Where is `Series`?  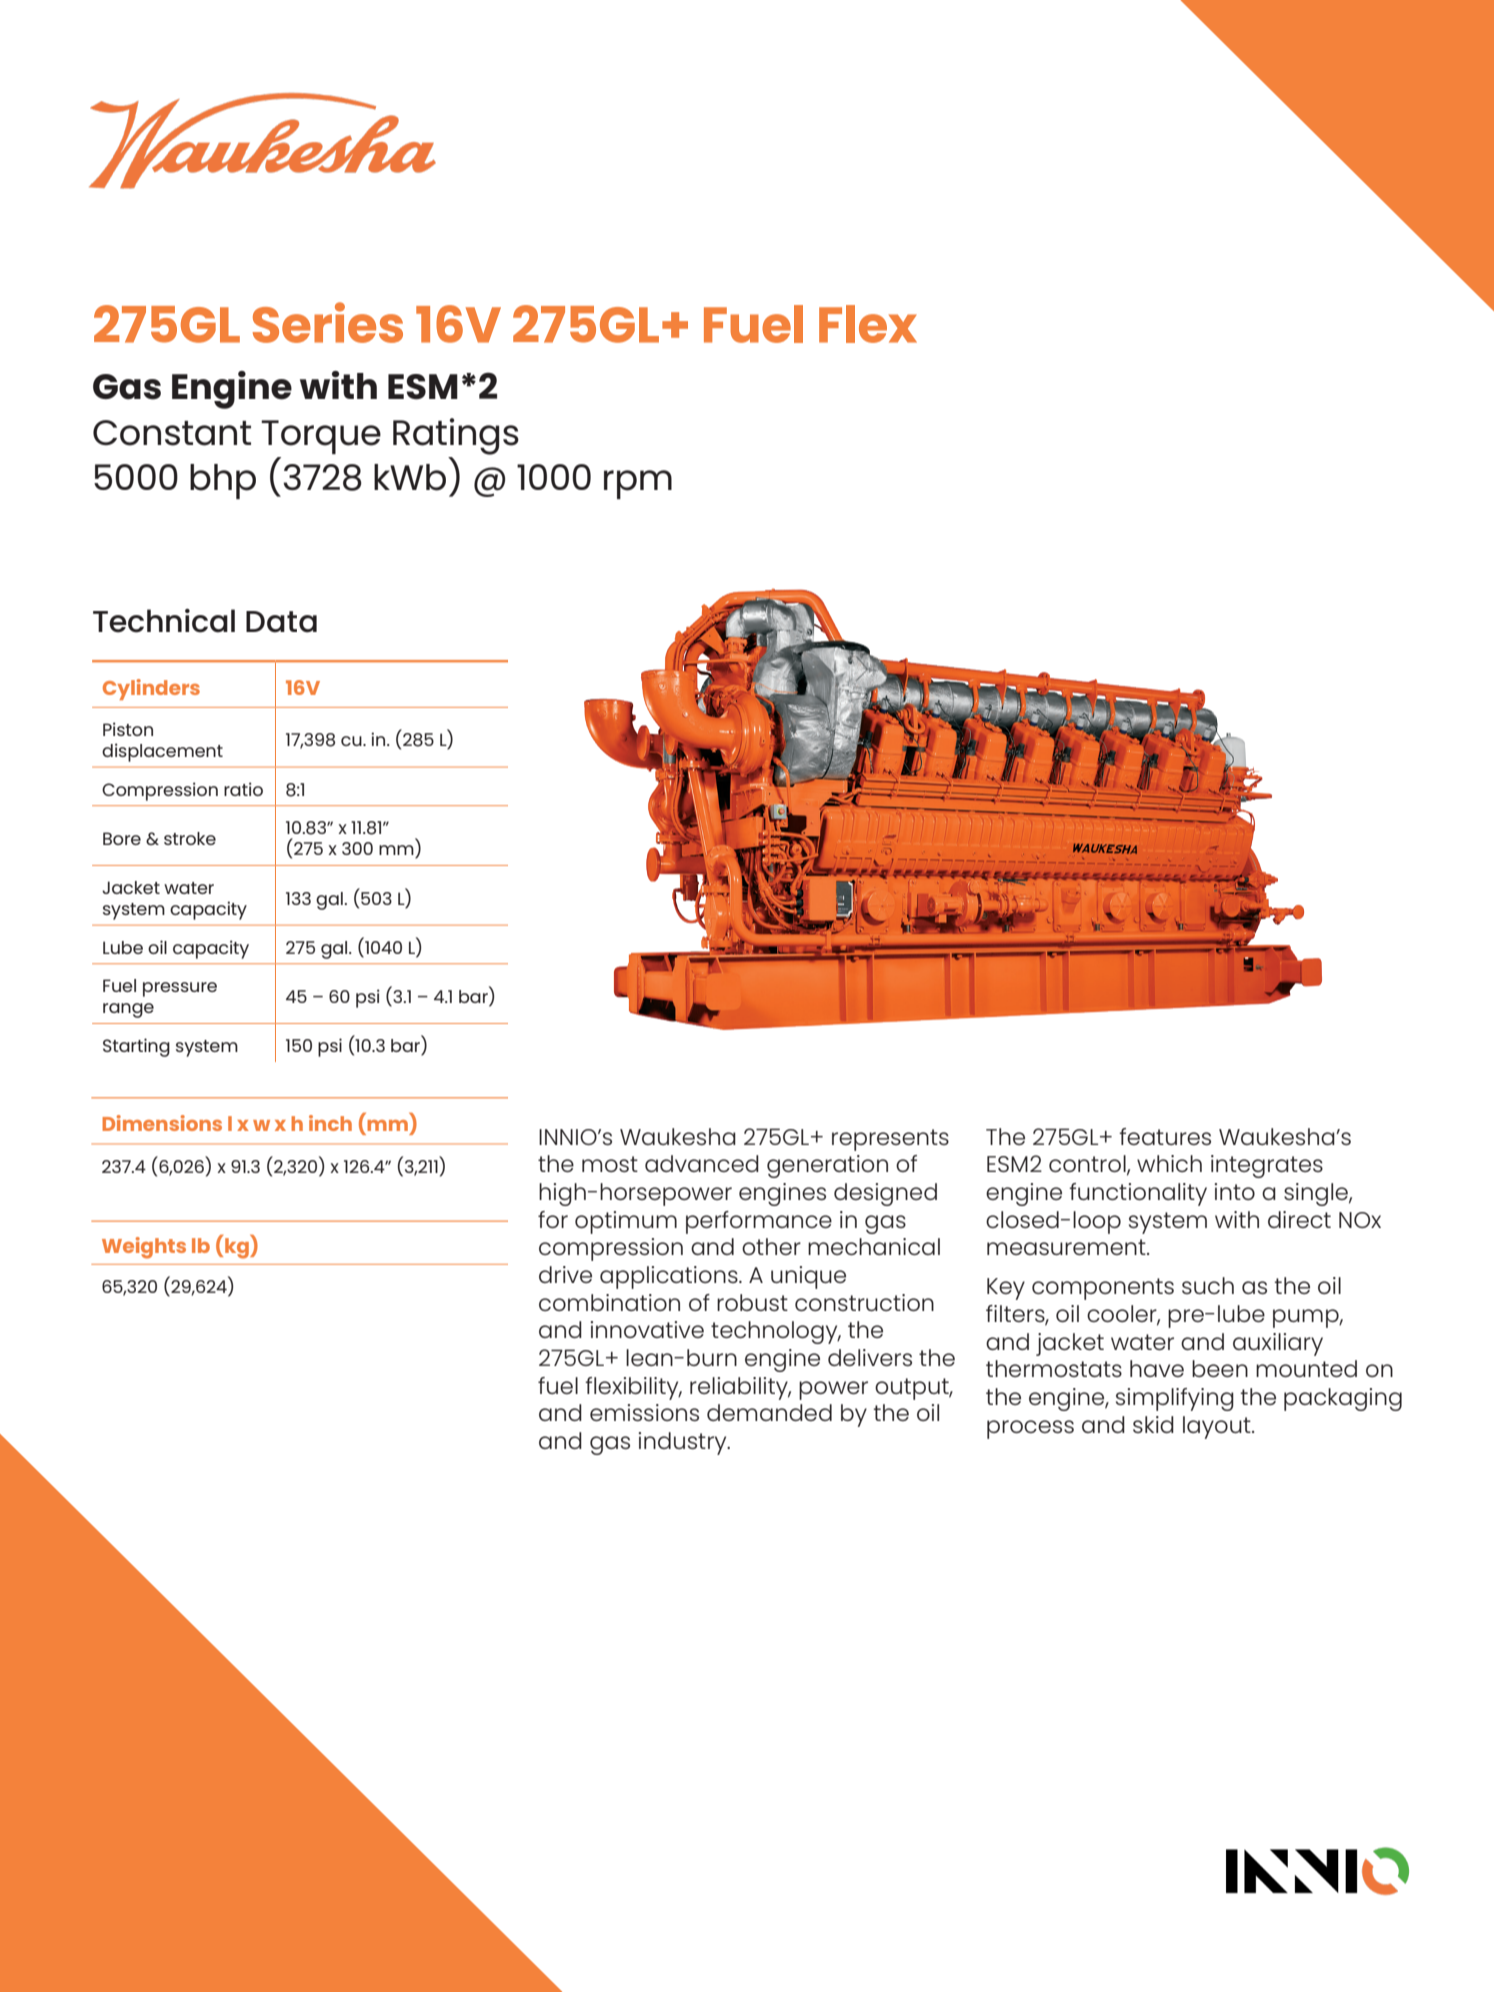 Series is located at coordinates (328, 322).
